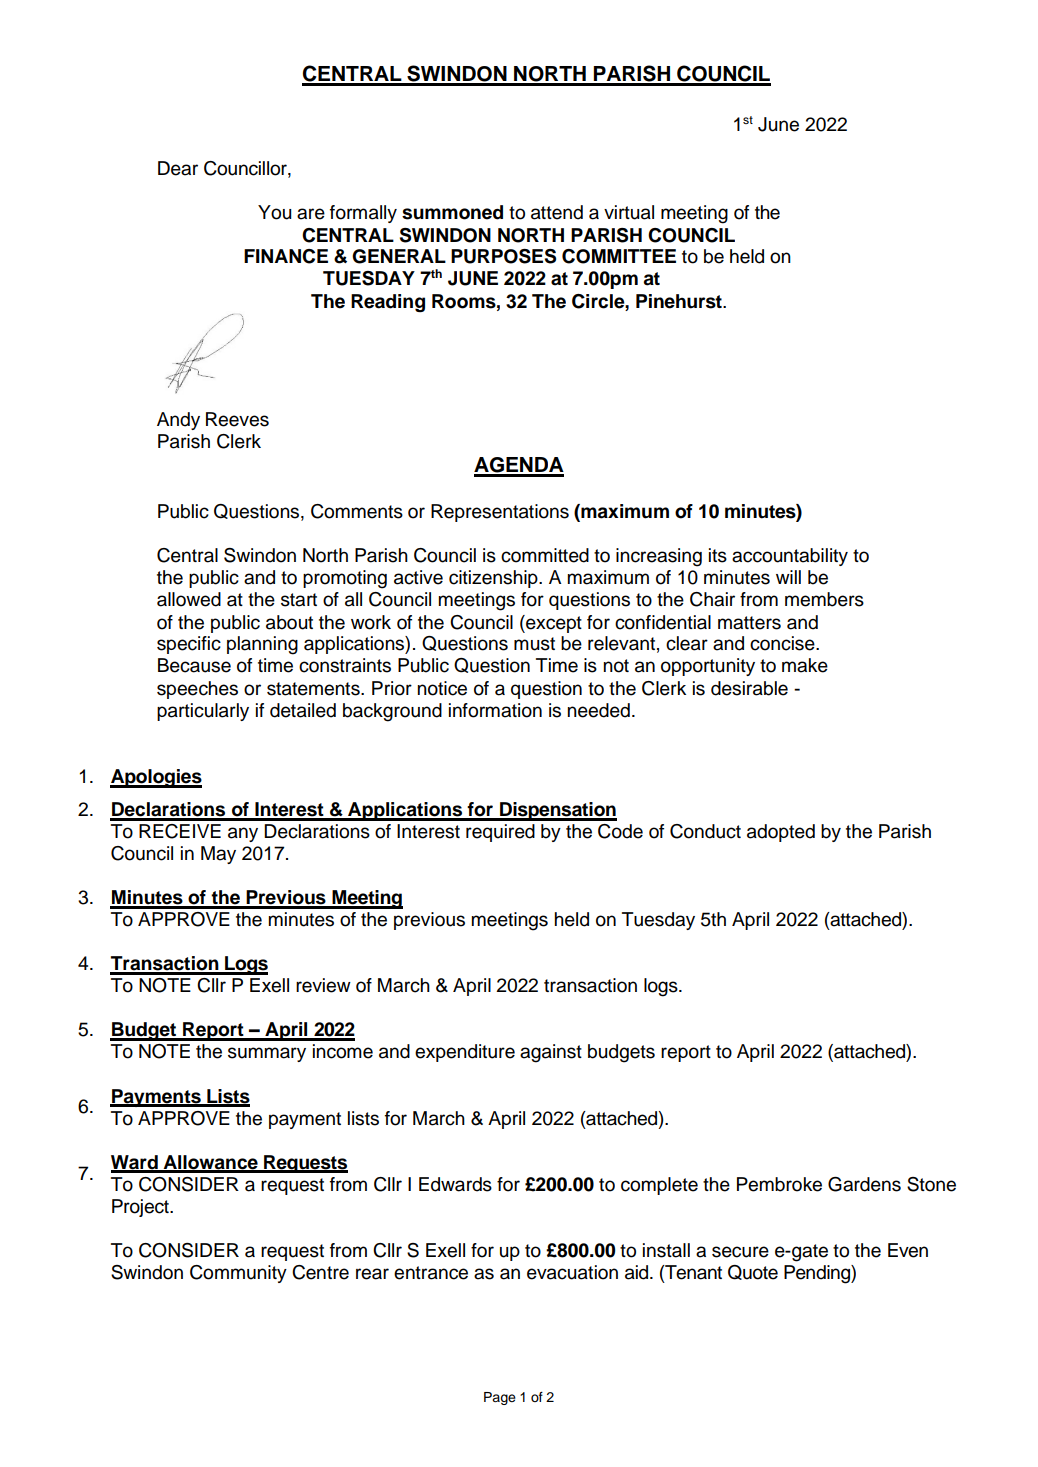 This document has width=1038, height=1467. Describe the element at coordinates (824, 599) in the document. I see `members` at that location.
